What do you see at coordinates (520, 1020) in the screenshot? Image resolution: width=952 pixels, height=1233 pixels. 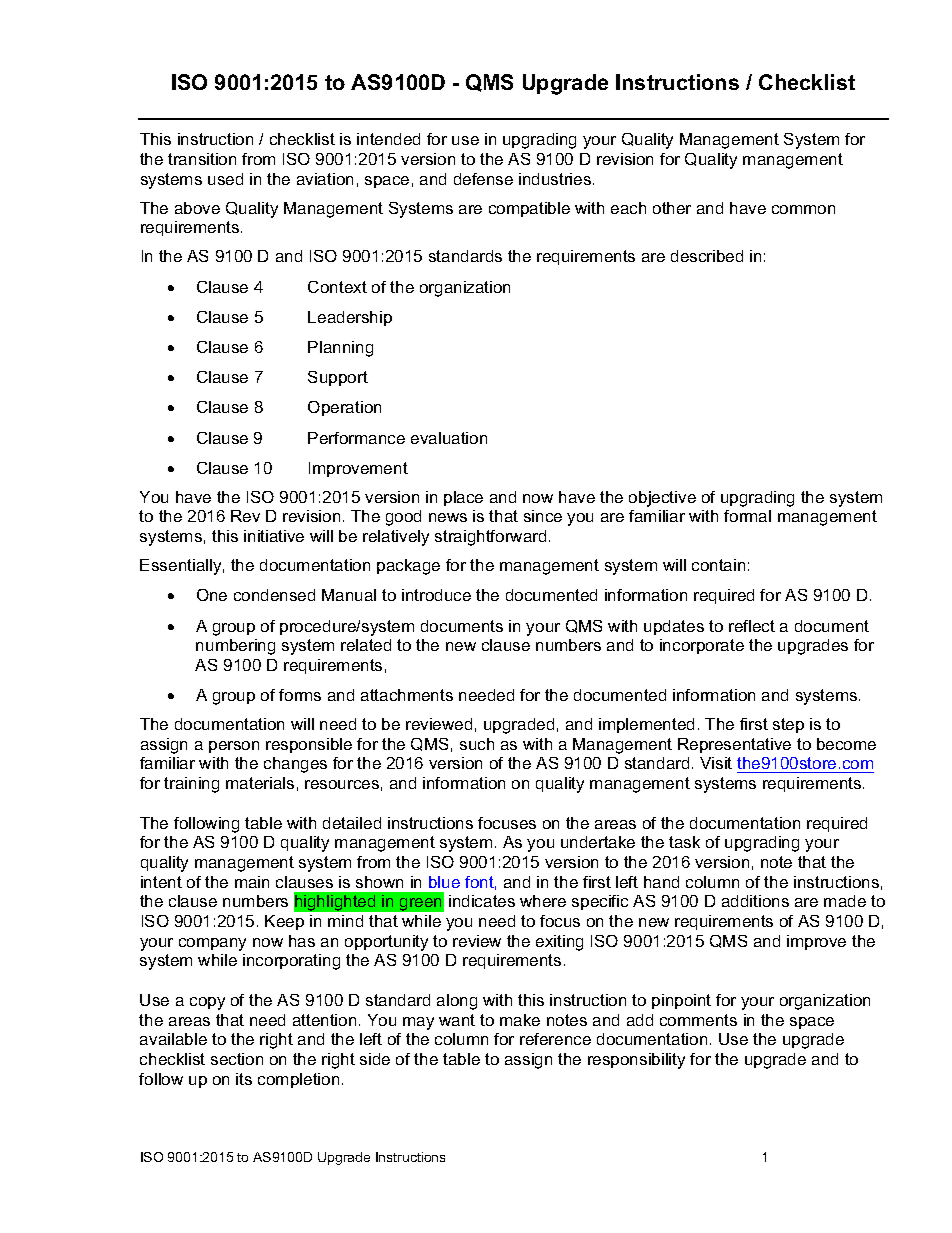 I see `make` at bounding box center [520, 1020].
